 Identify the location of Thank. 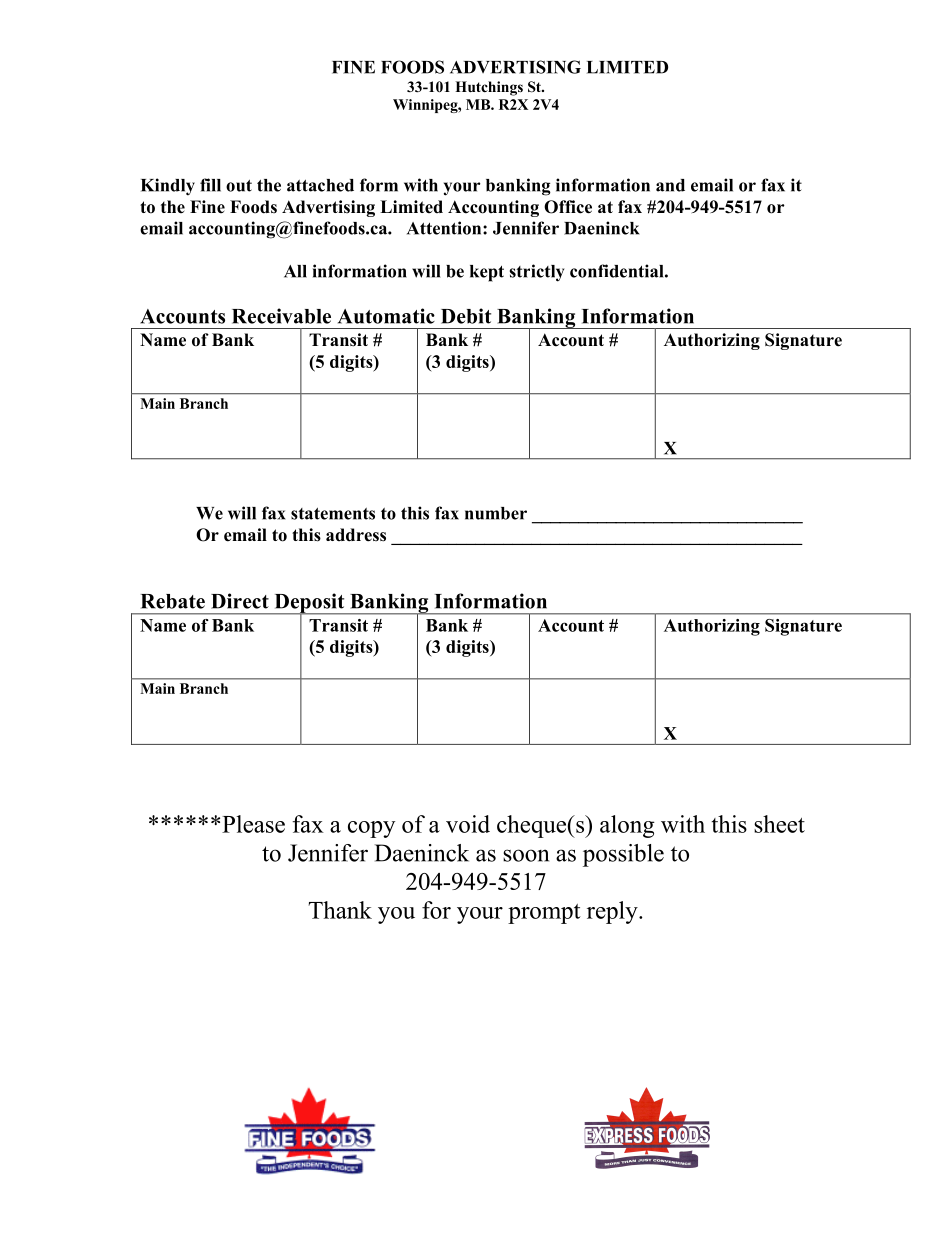
(340, 910).
